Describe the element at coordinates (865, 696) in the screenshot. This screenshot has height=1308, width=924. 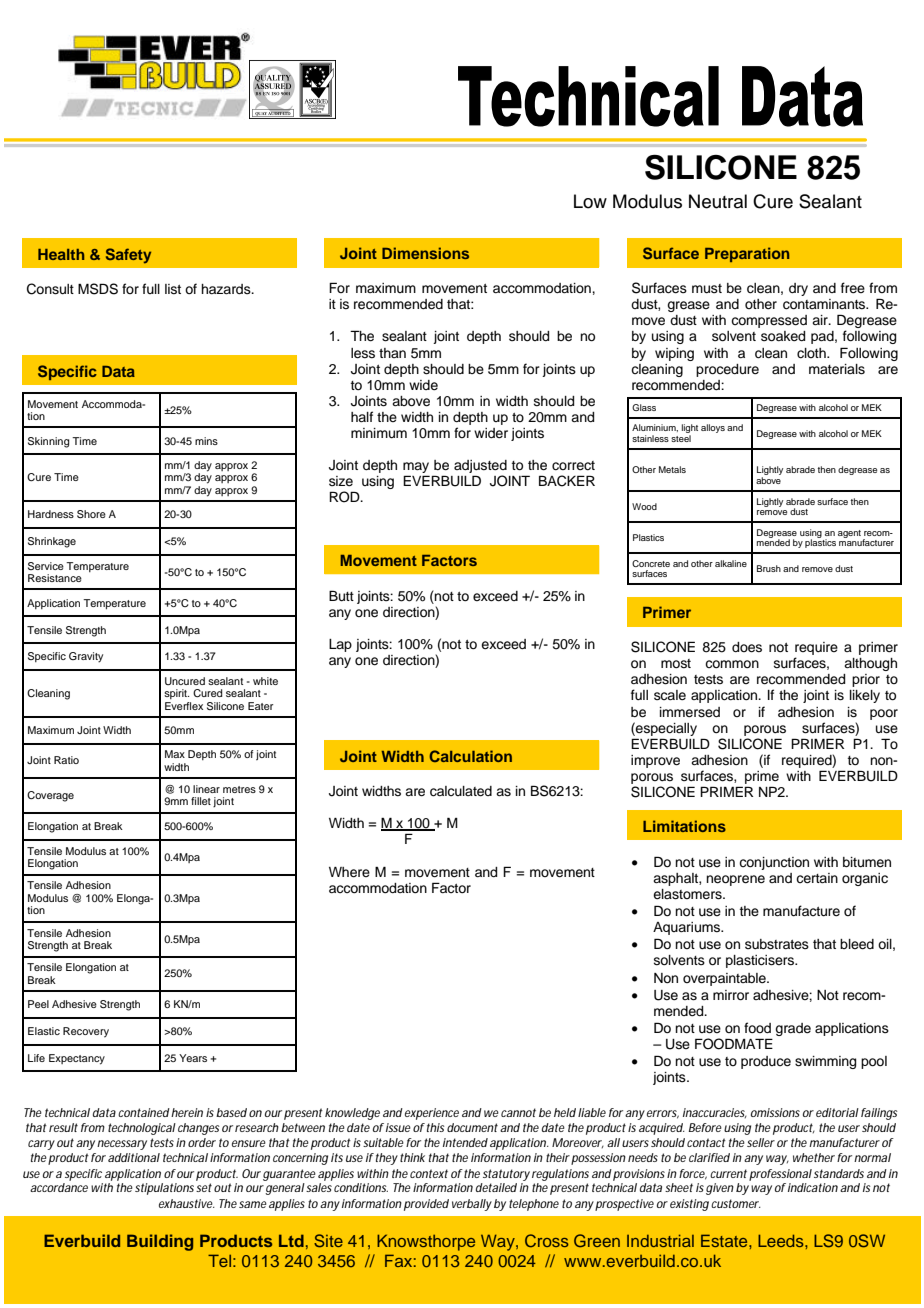
I see `likely` at that location.
